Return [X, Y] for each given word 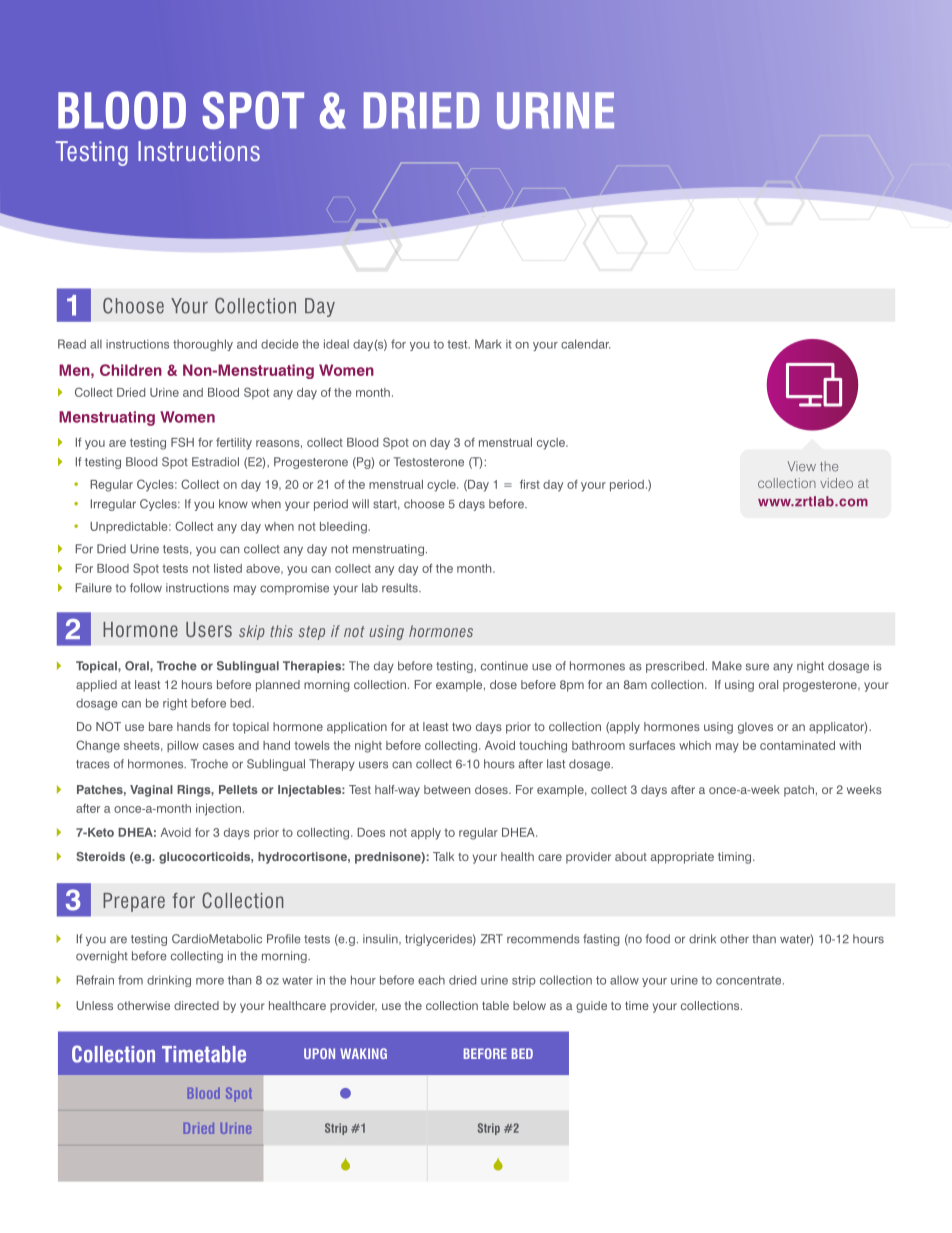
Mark [488, 344]
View [802, 466]
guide [591, 1007]
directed [196, 1005]
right [175, 704]
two [461, 726]
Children [131, 370]
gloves [755, 728]
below [529, 1005]
